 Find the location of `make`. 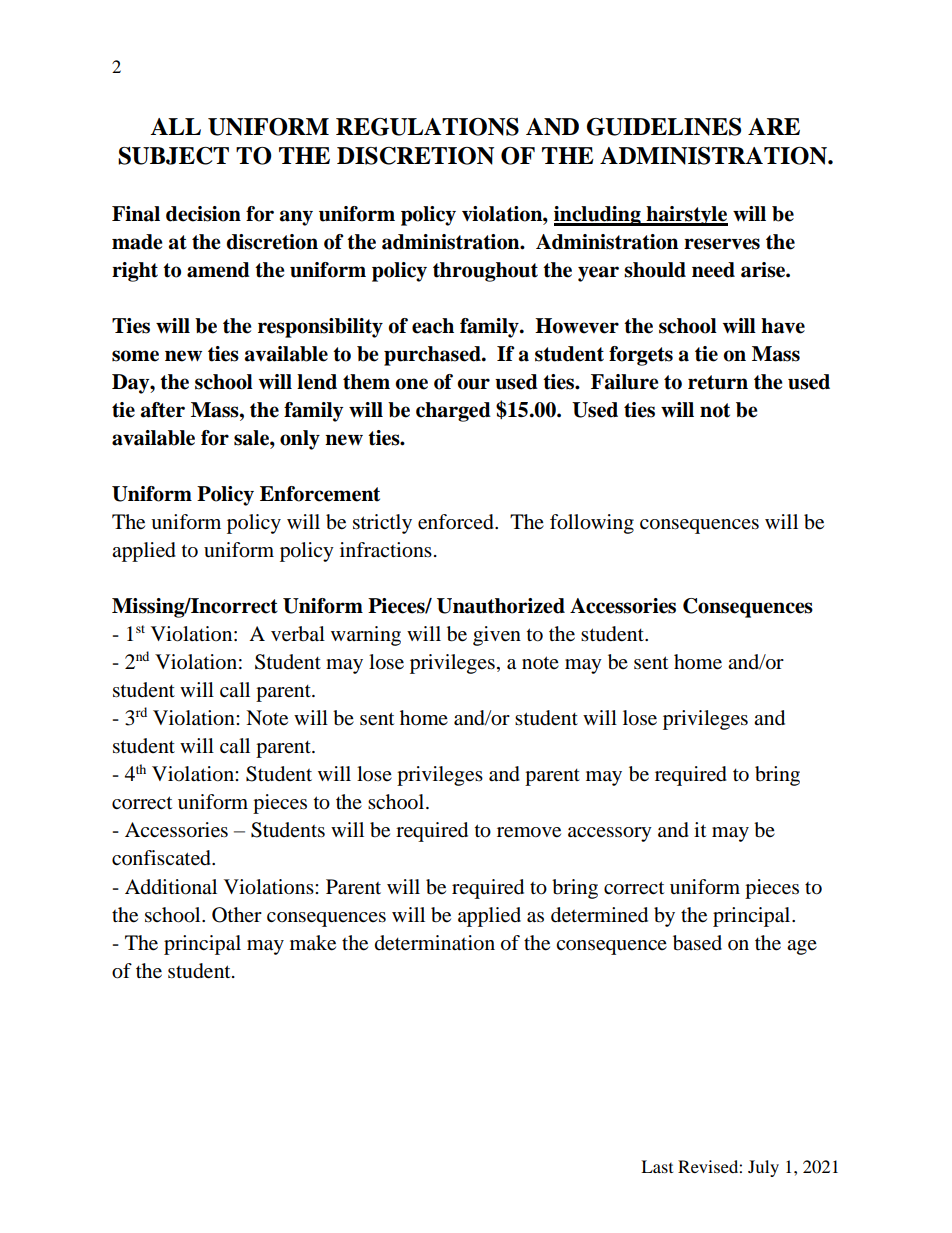

make is located at coordinates (313, 943).
